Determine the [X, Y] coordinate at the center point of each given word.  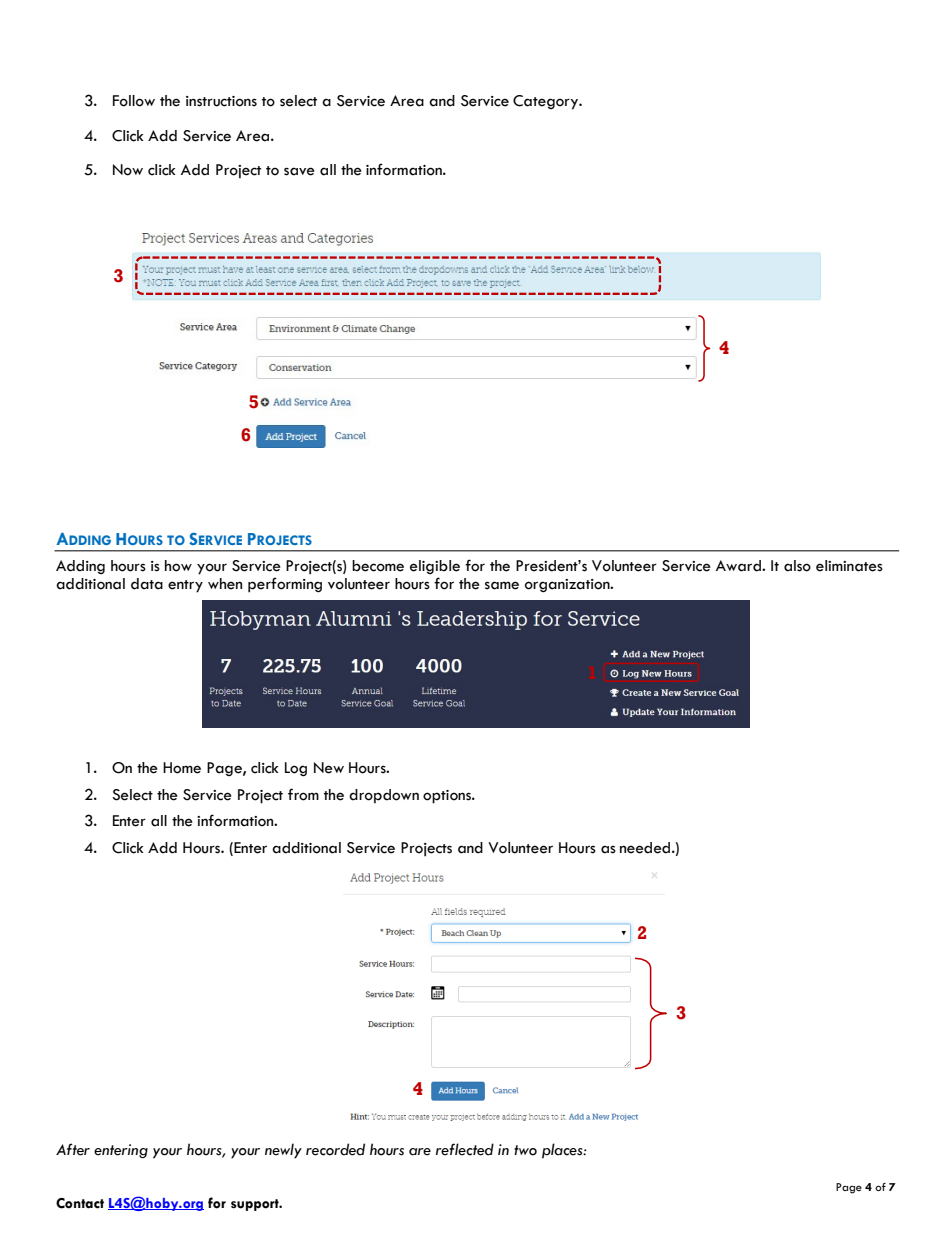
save [299, 171]
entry [185, 586]
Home [182, 768]
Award [739, 566]
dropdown [384, 796]
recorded [335, 1149]
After [73, 1149]
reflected [465, 1149]
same [502, 585]
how [178, 566]
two [525, 1150]
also [797, 566]
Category [546, 102]
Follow [134, 101]
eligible [435, 567]
